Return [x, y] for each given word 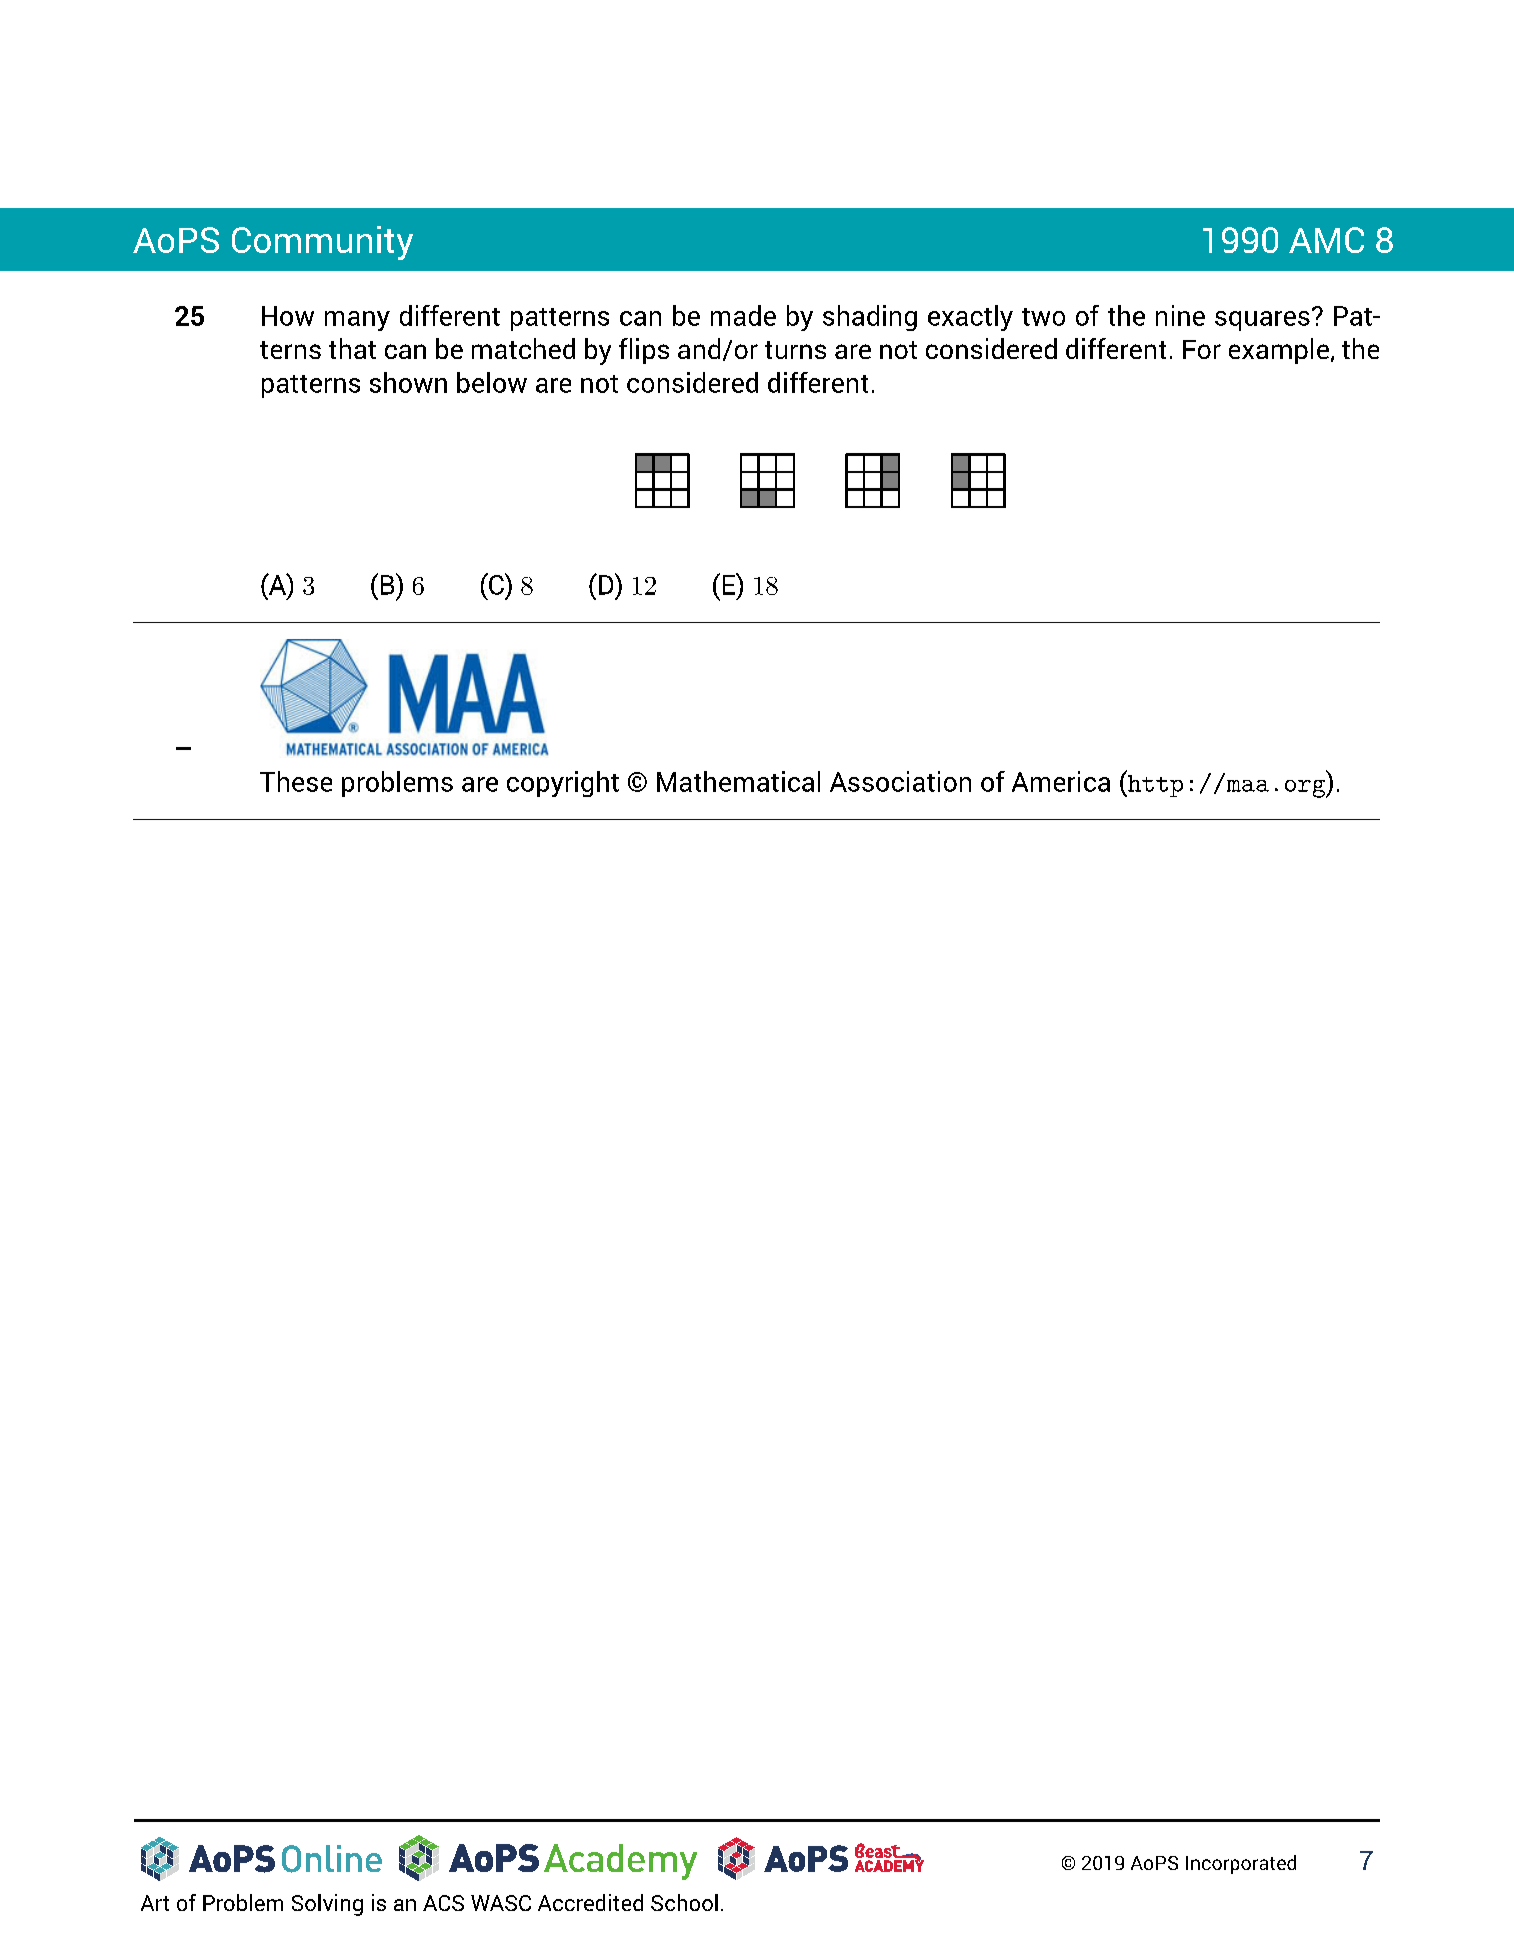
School [684, 1902]
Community [322, 243]
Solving [327, 1905]
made [743, 315]
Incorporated [1241, 1864]
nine [1180, 315]
